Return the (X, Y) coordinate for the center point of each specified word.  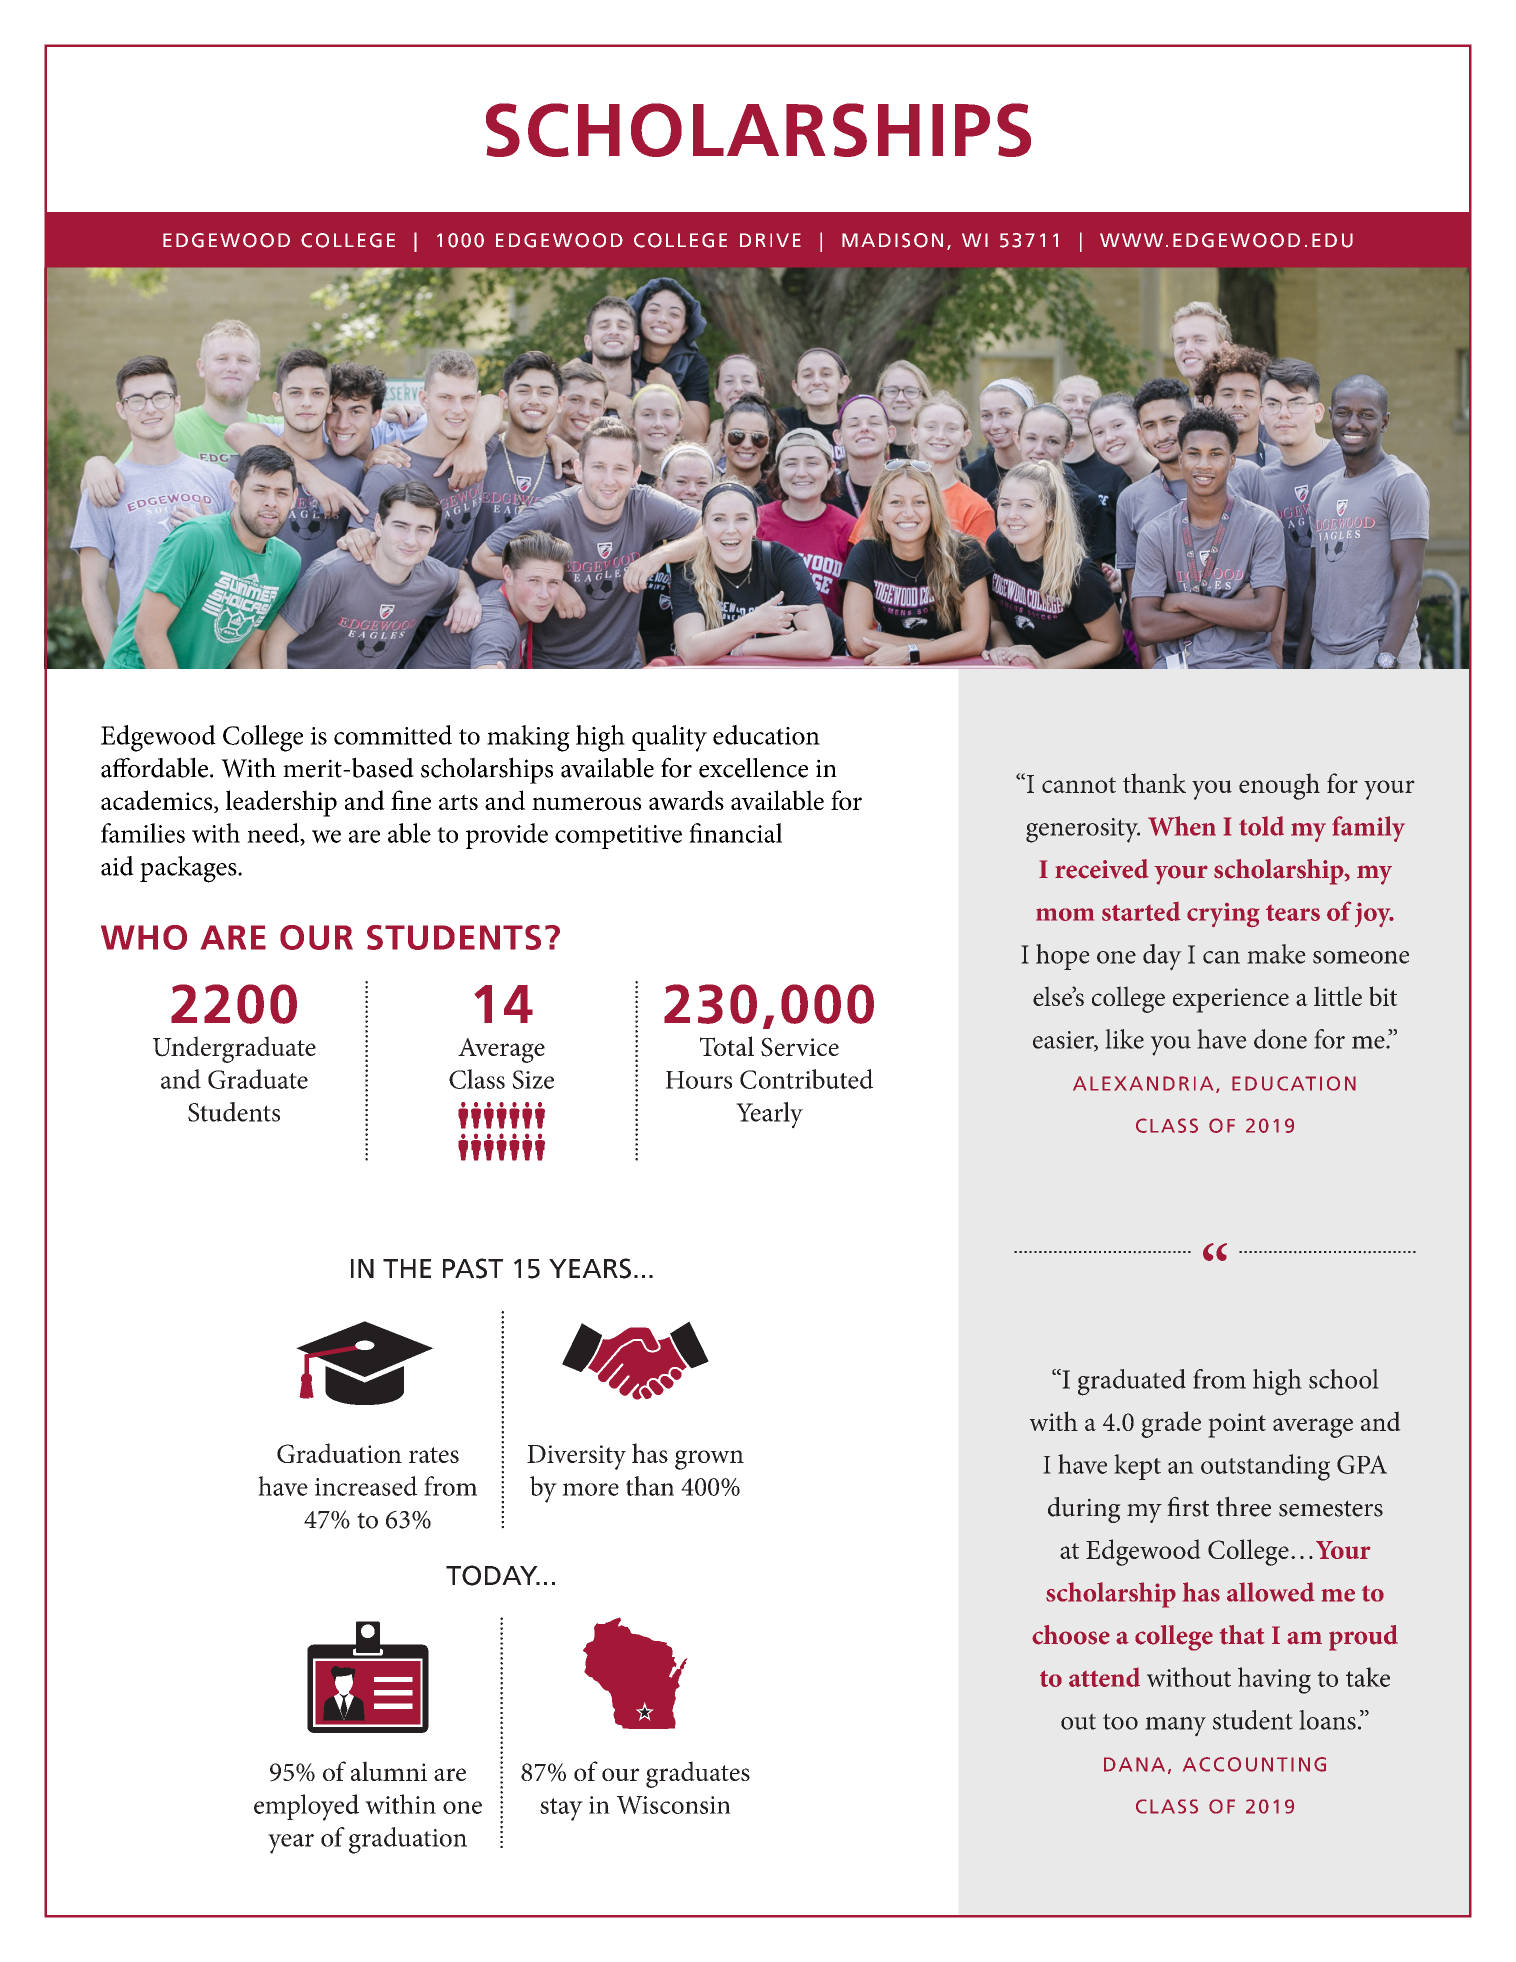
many (1175, 1727)
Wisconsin (674, 1805)
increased (366, 1486)
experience (1231, 1000)
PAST (473, 1268)
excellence (753, 768)
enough (1279, 786)
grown (709, 1460)
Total (727, 1046)
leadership (281, 803)
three (1243, 1506)
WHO (144, 937)
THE (407, 1268)
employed (306, 1807)
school (1344, 1379)
